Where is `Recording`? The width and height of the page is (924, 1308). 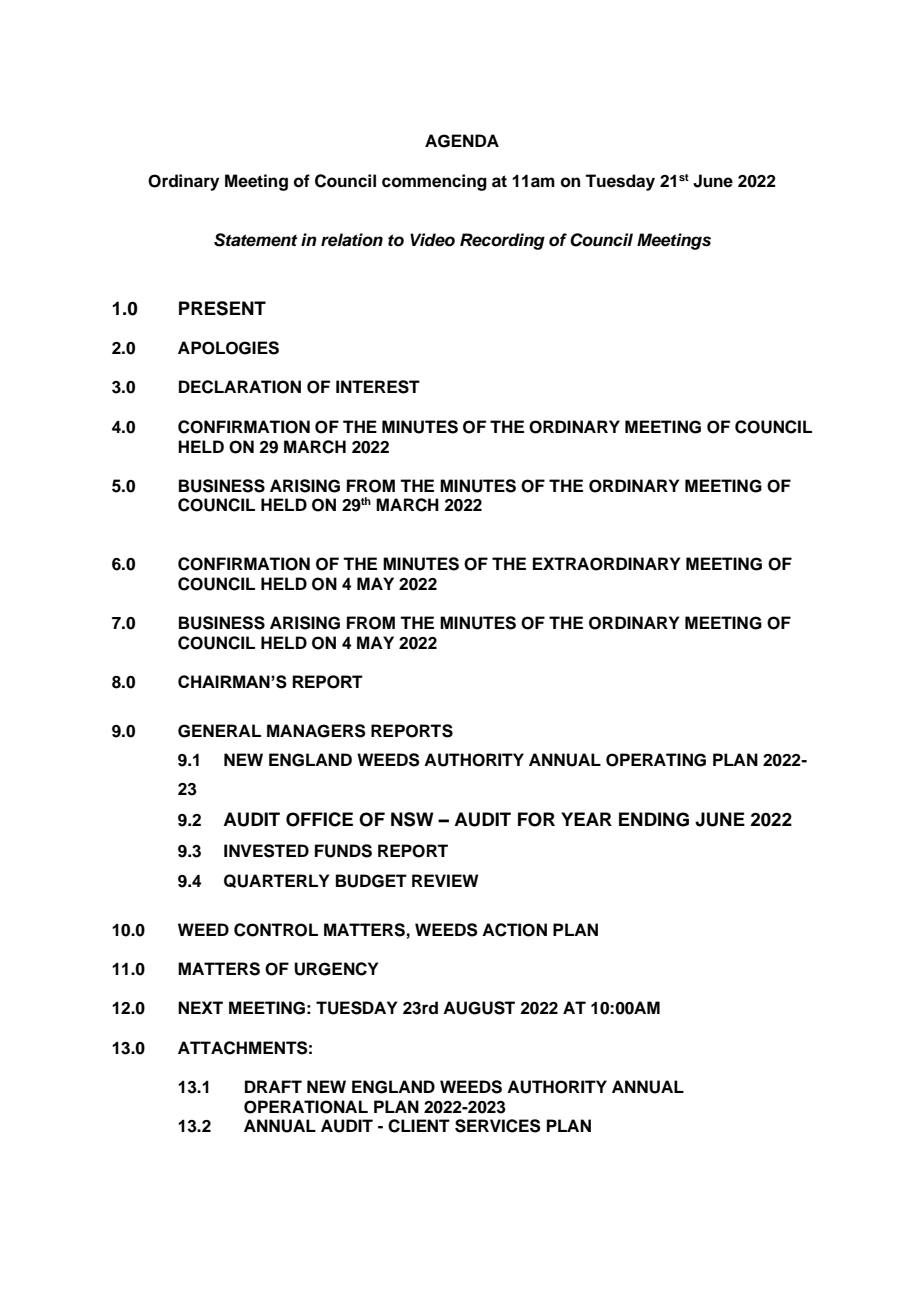 Recording is located at coordinates (502, 241).
